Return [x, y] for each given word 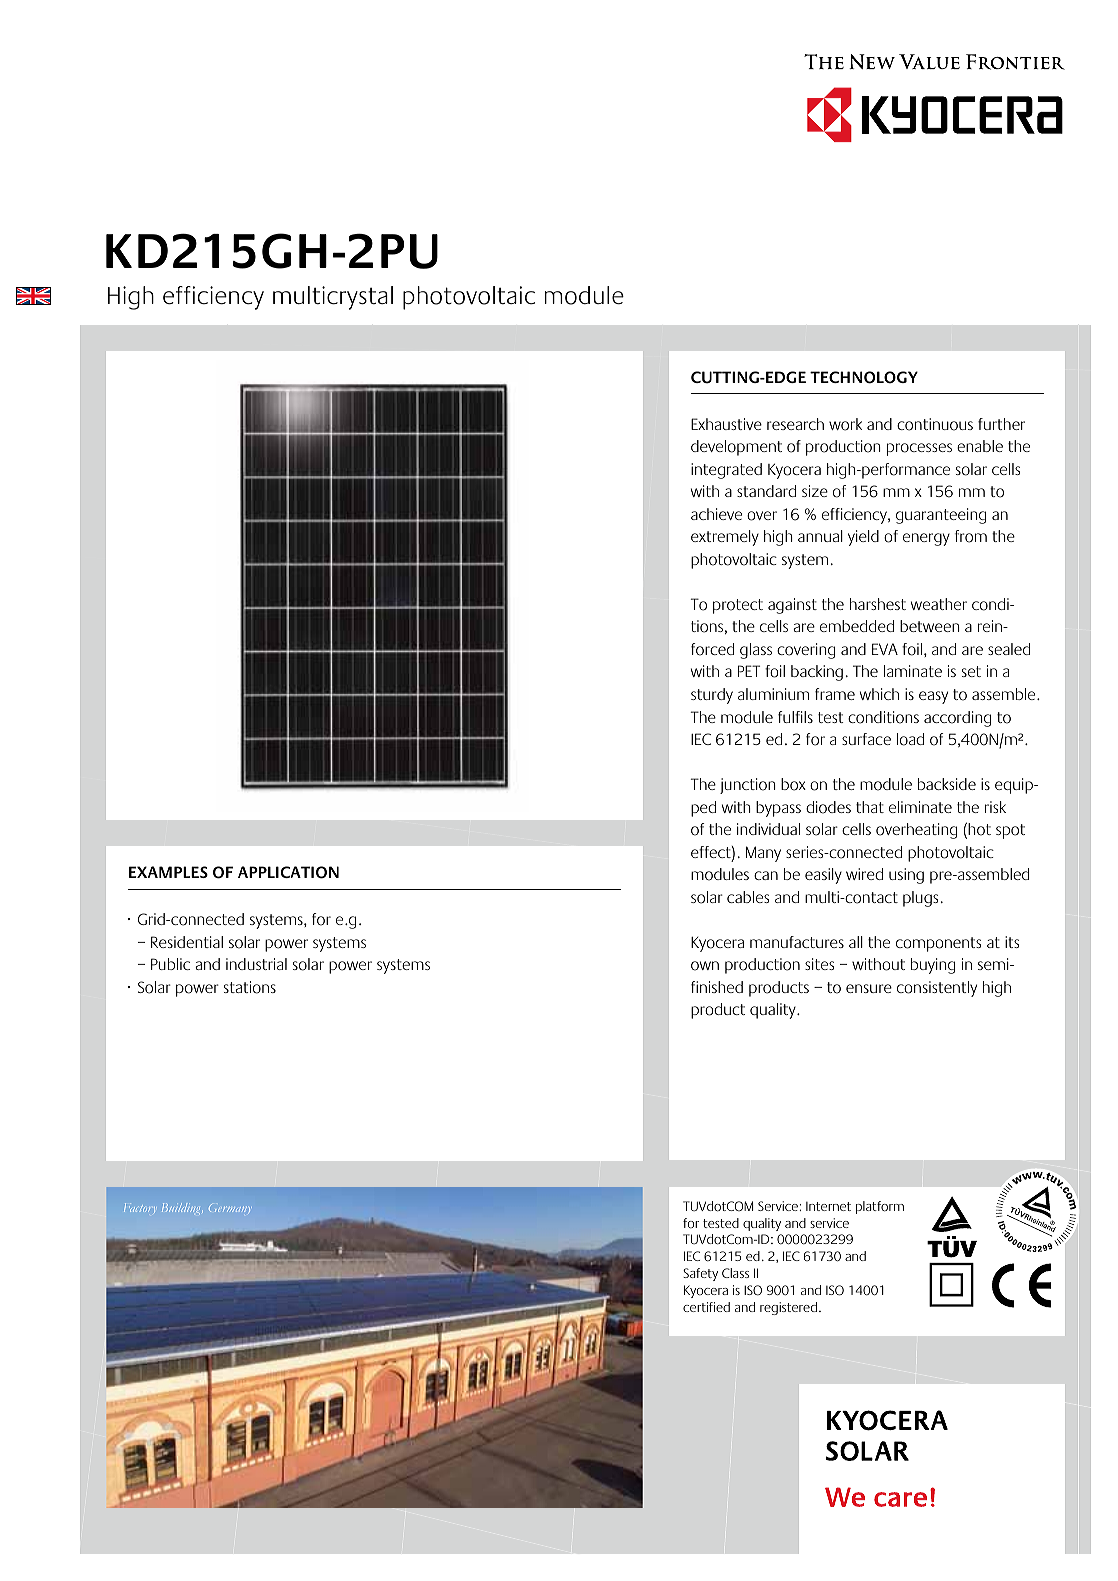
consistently [937, 989]
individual [768, 829]
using [906, 876]
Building [182, 1208]
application [288, 872]
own [705, 966]
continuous [935, 424]
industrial [256, 964]
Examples [168, 872]
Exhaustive [726, 424]
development [736, 448]
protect [738, 606]
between [930, 626]
